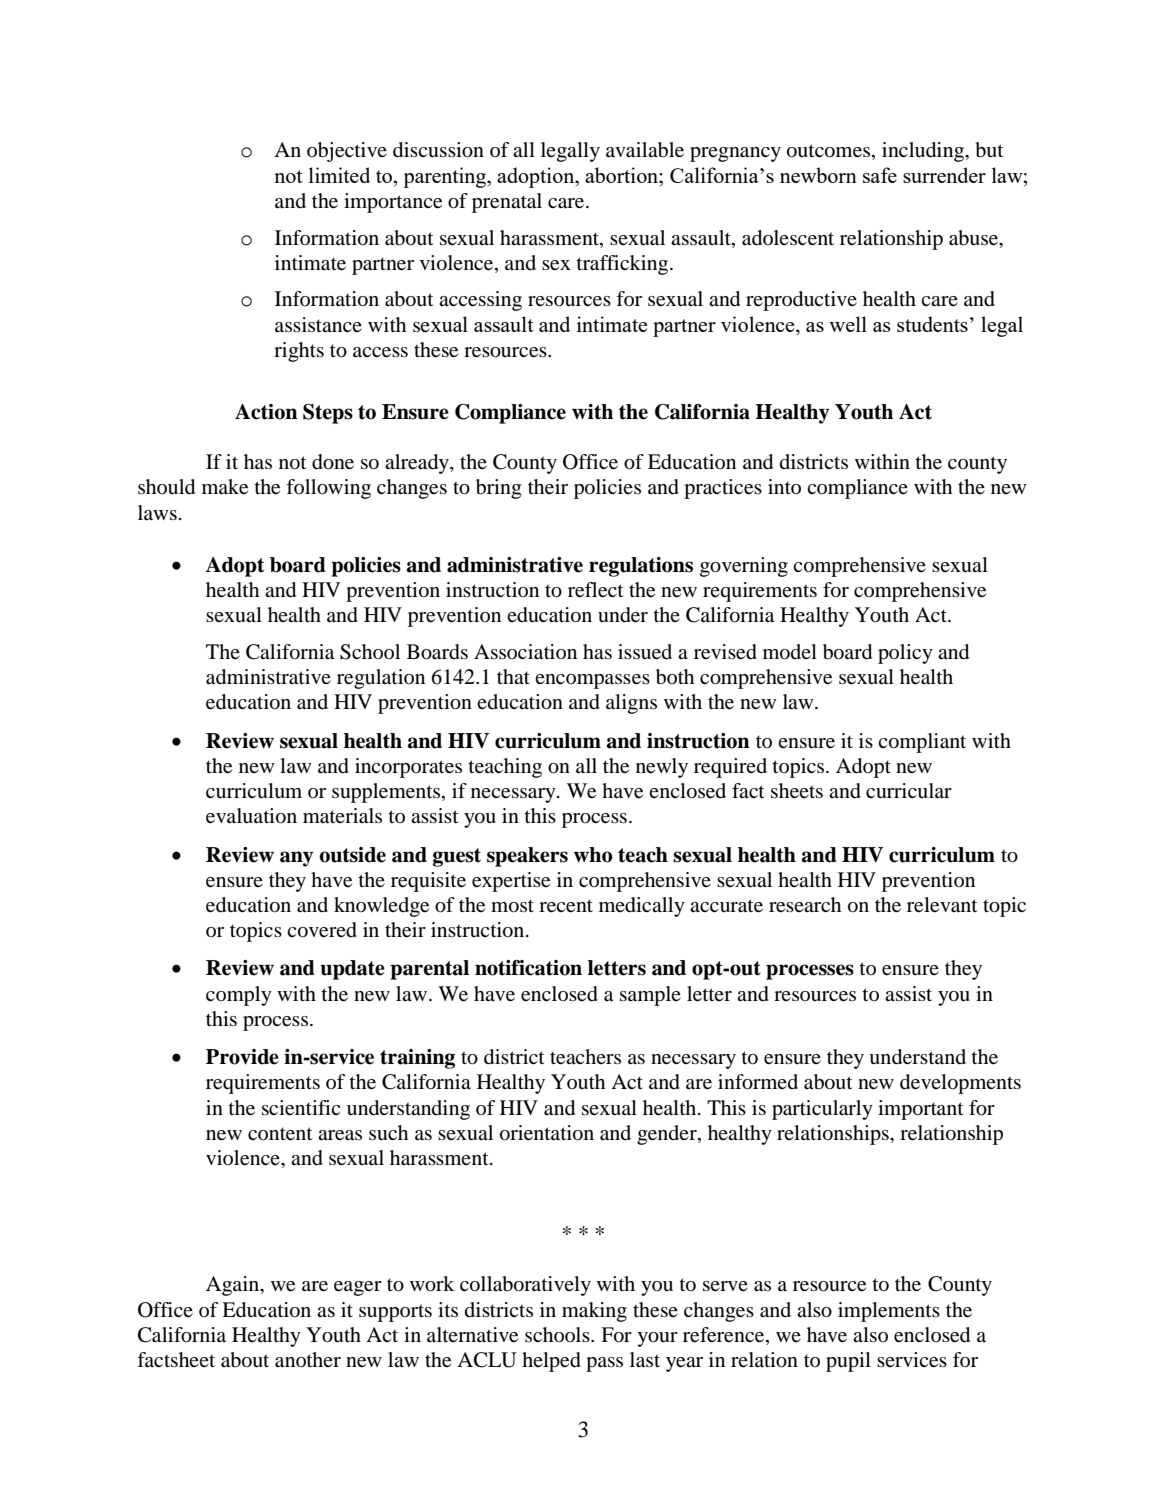 The height and width of the screenshot is (1511, 1167). What do you see at coordinates (239, 996) in the screenshot?
I see `comply` at bounding box center [239, 996].
